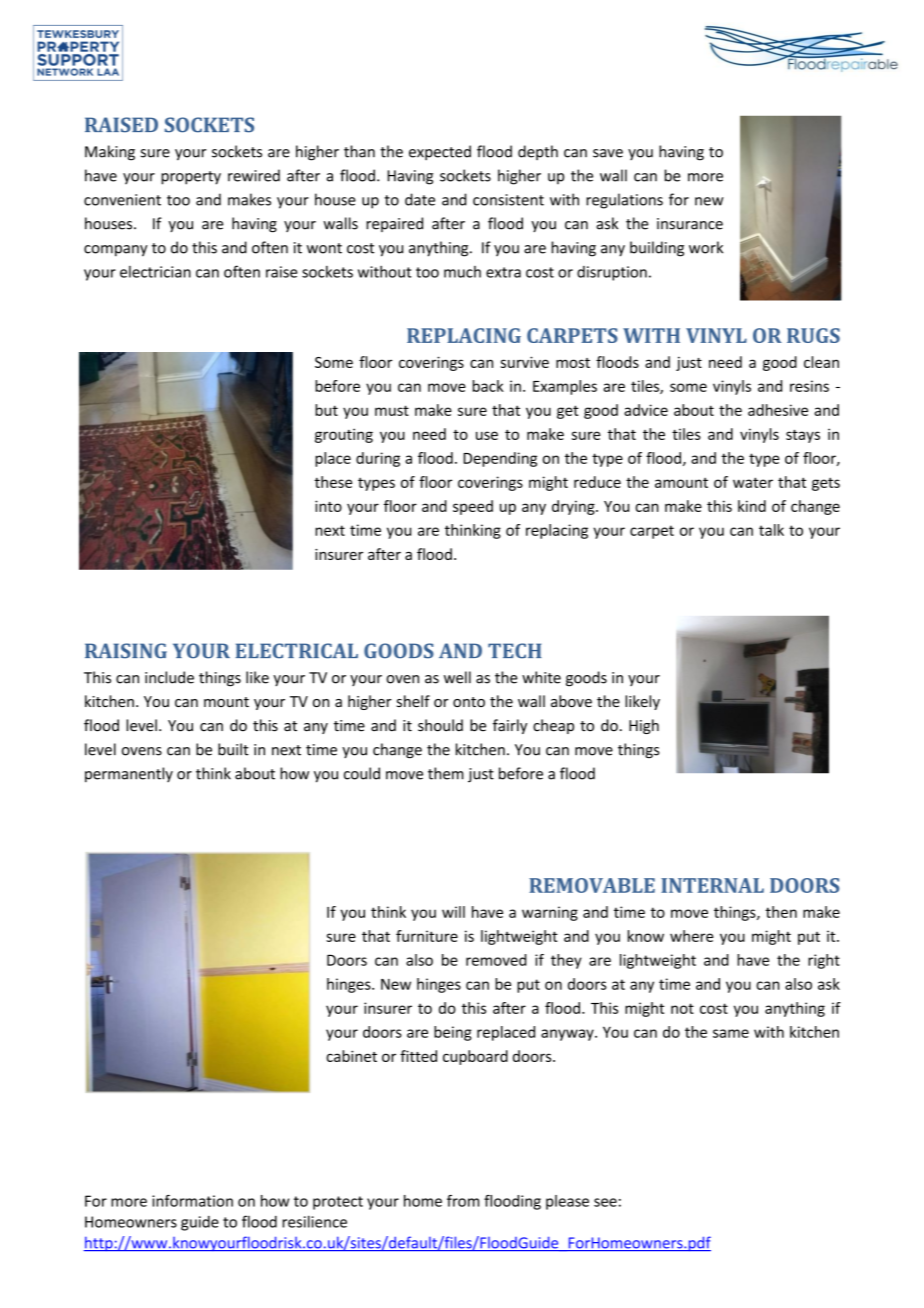  Describe the element at coordinates (418, 1056) in the screenshot. I see `fitted` at that location.
